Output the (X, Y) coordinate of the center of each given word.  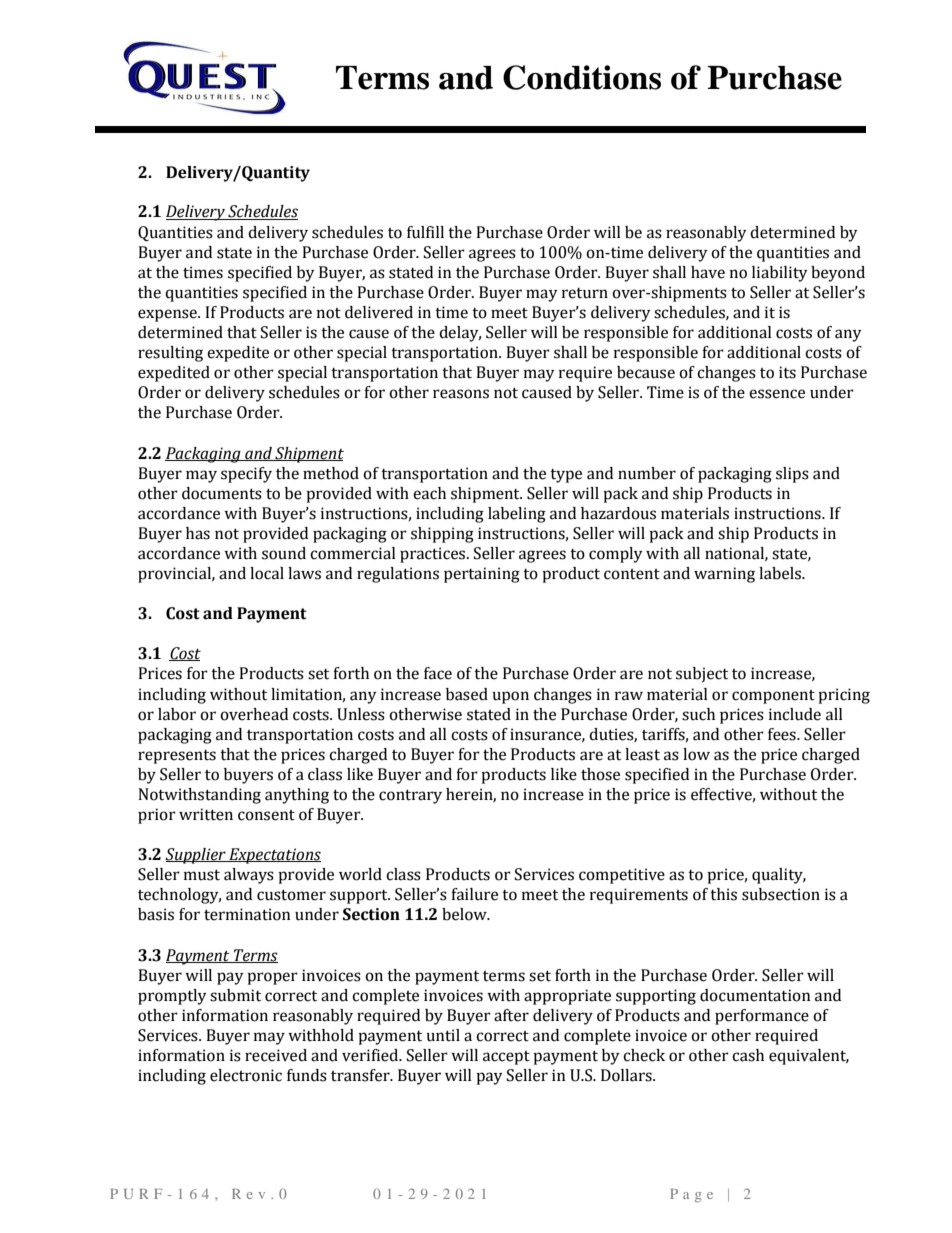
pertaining (482, 575)
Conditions (582, 77)
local (267, 573)
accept (506, 1058)
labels (781, 573)
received (276, 1055)
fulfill (425, 232)
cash (748, 1055)
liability (780, 274)
